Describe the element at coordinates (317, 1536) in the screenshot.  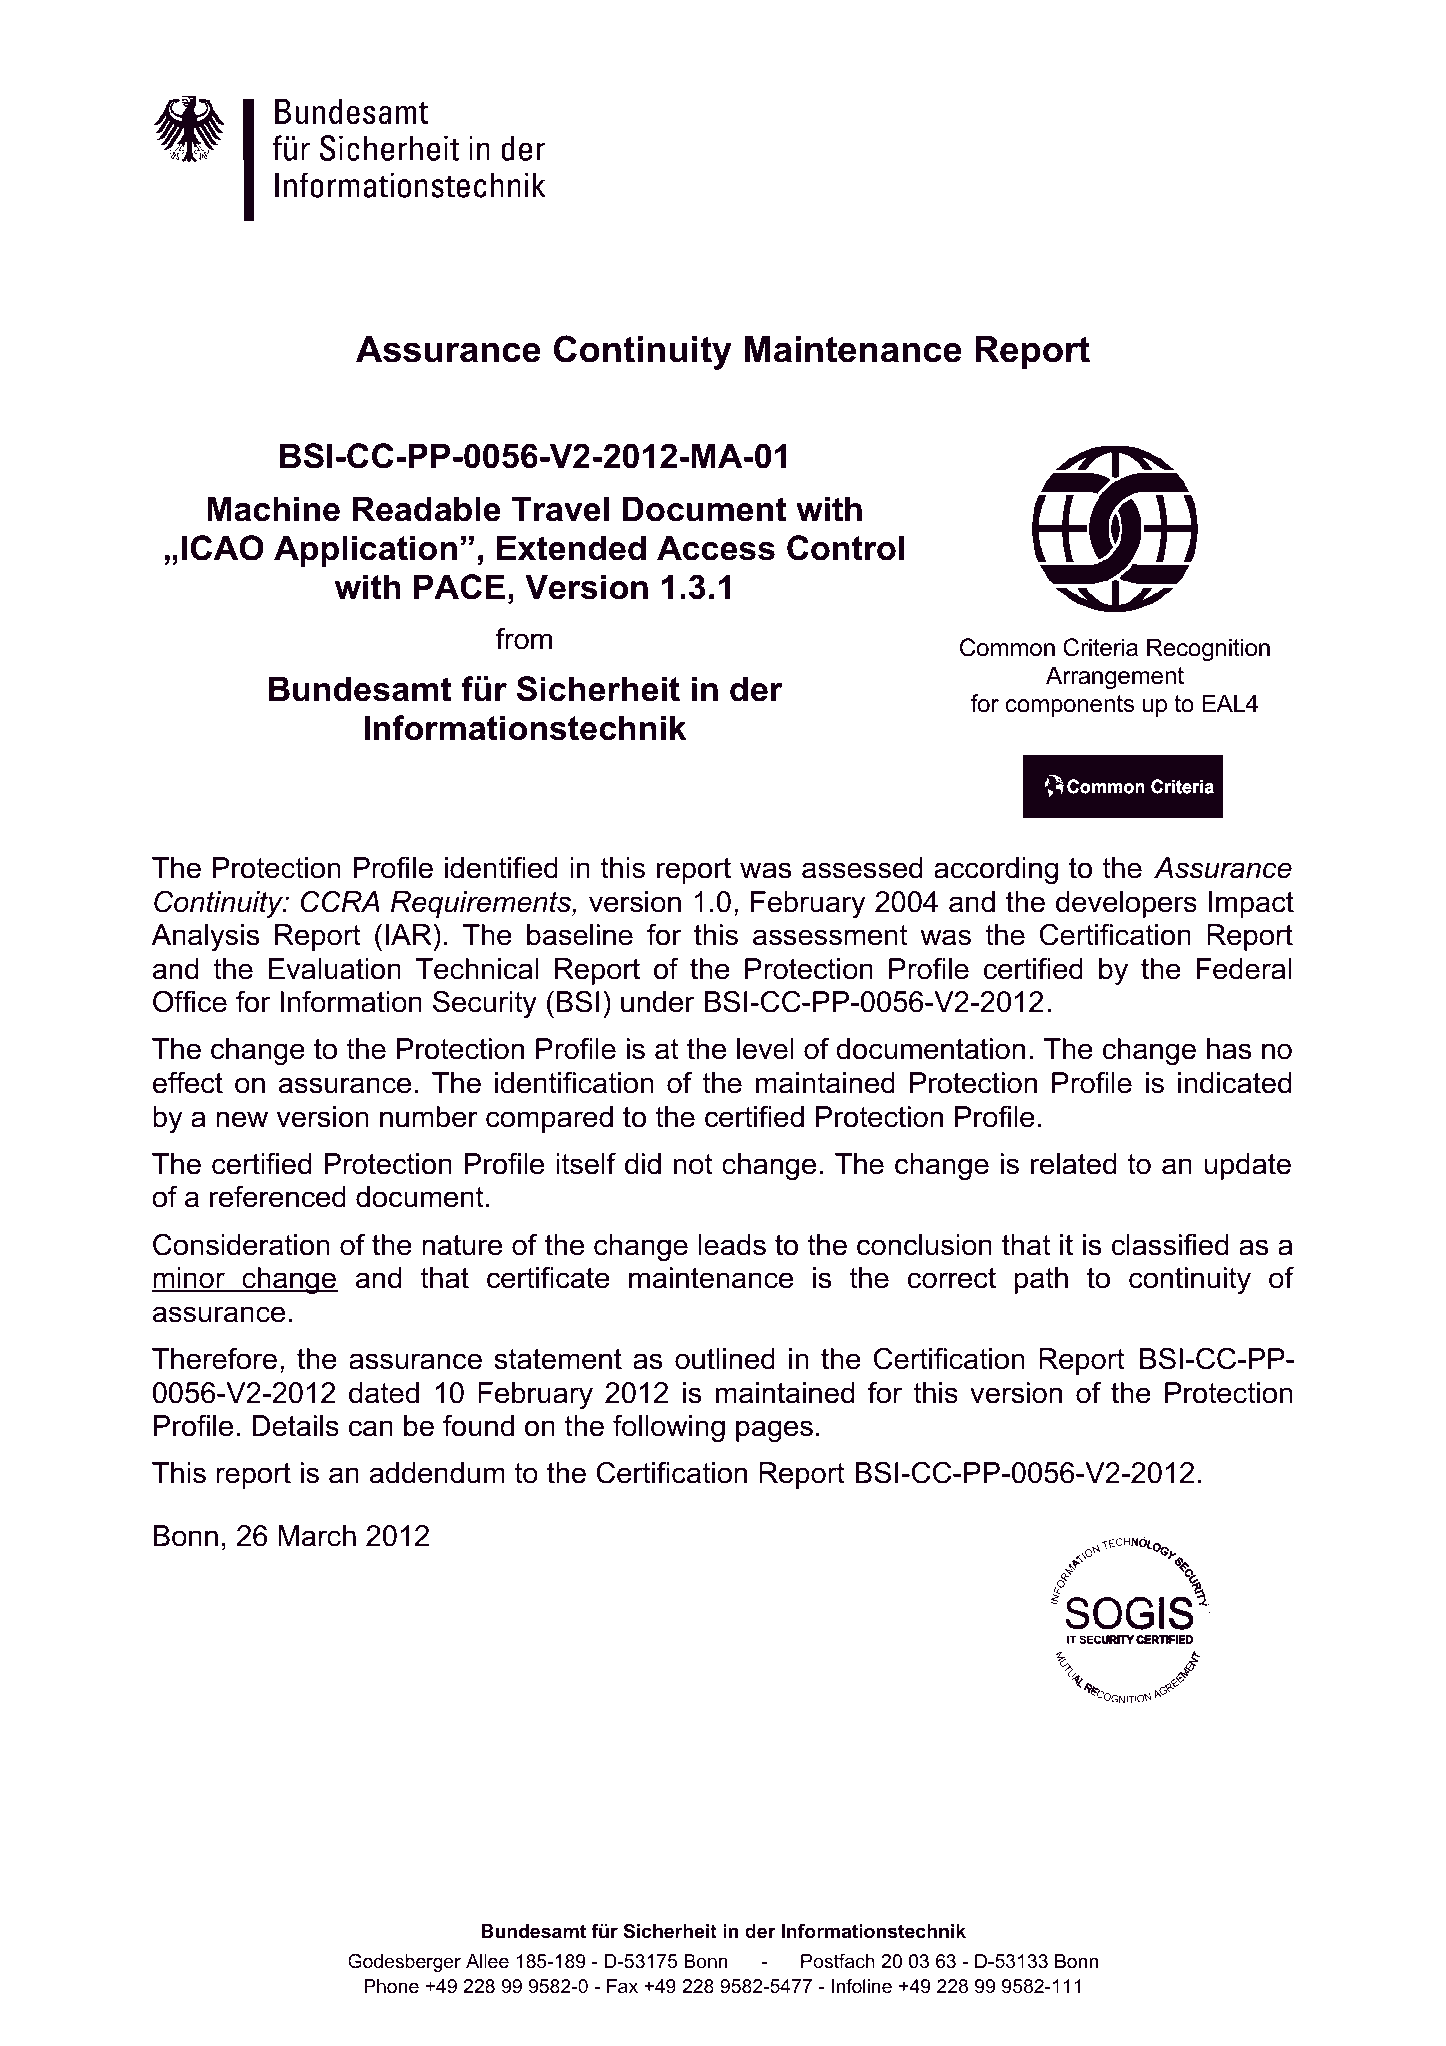
I see `March` at that location.
